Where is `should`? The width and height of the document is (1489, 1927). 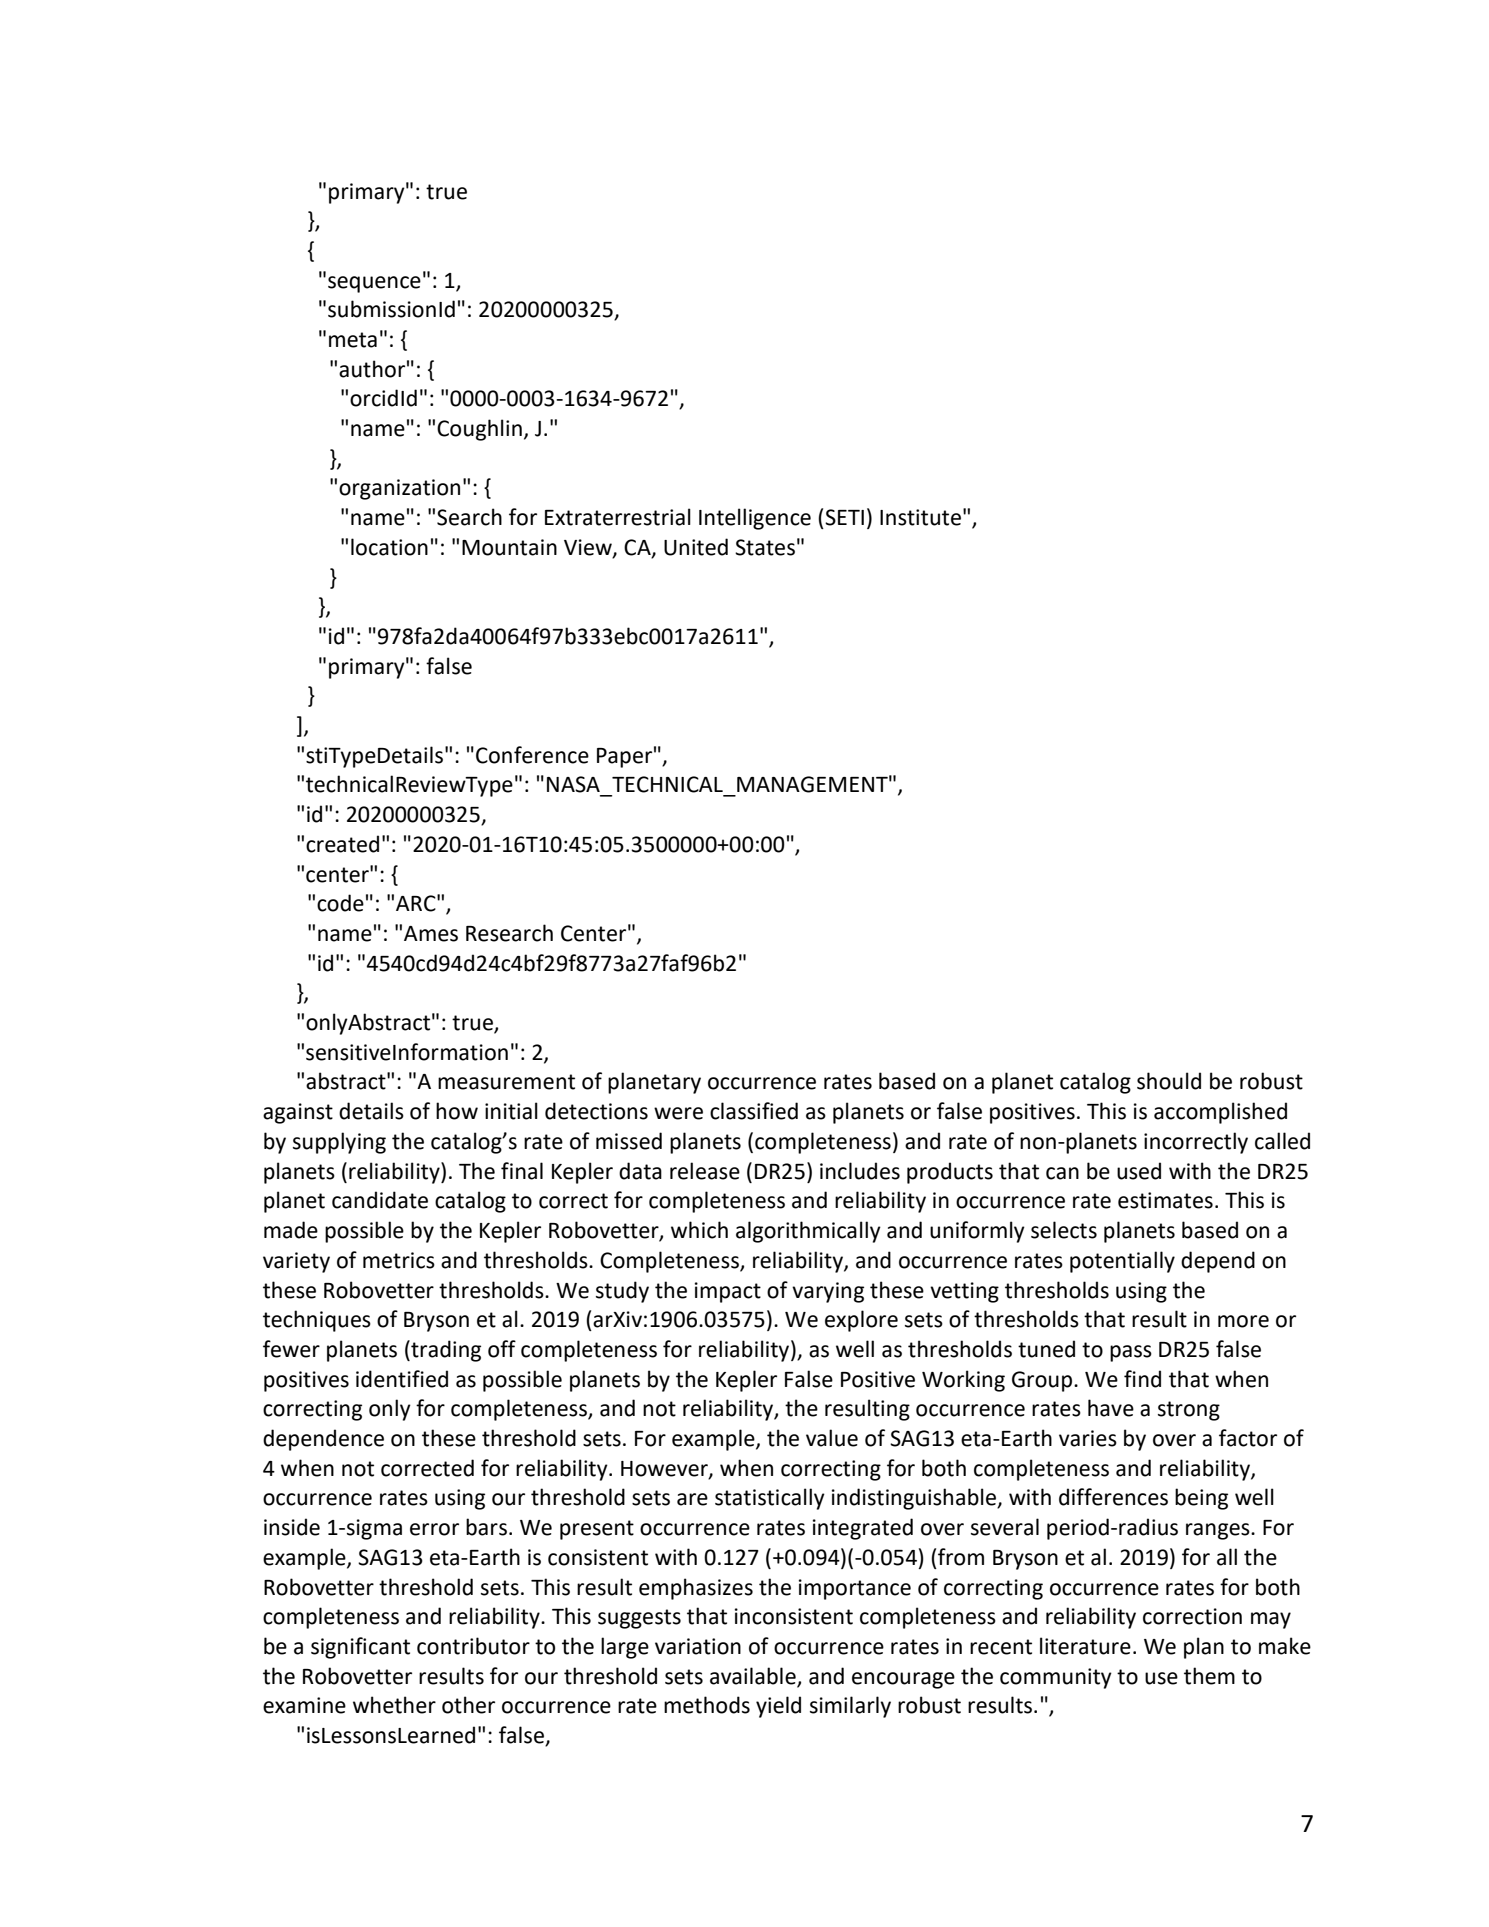
should is located at coordinates (1169, 1081).
